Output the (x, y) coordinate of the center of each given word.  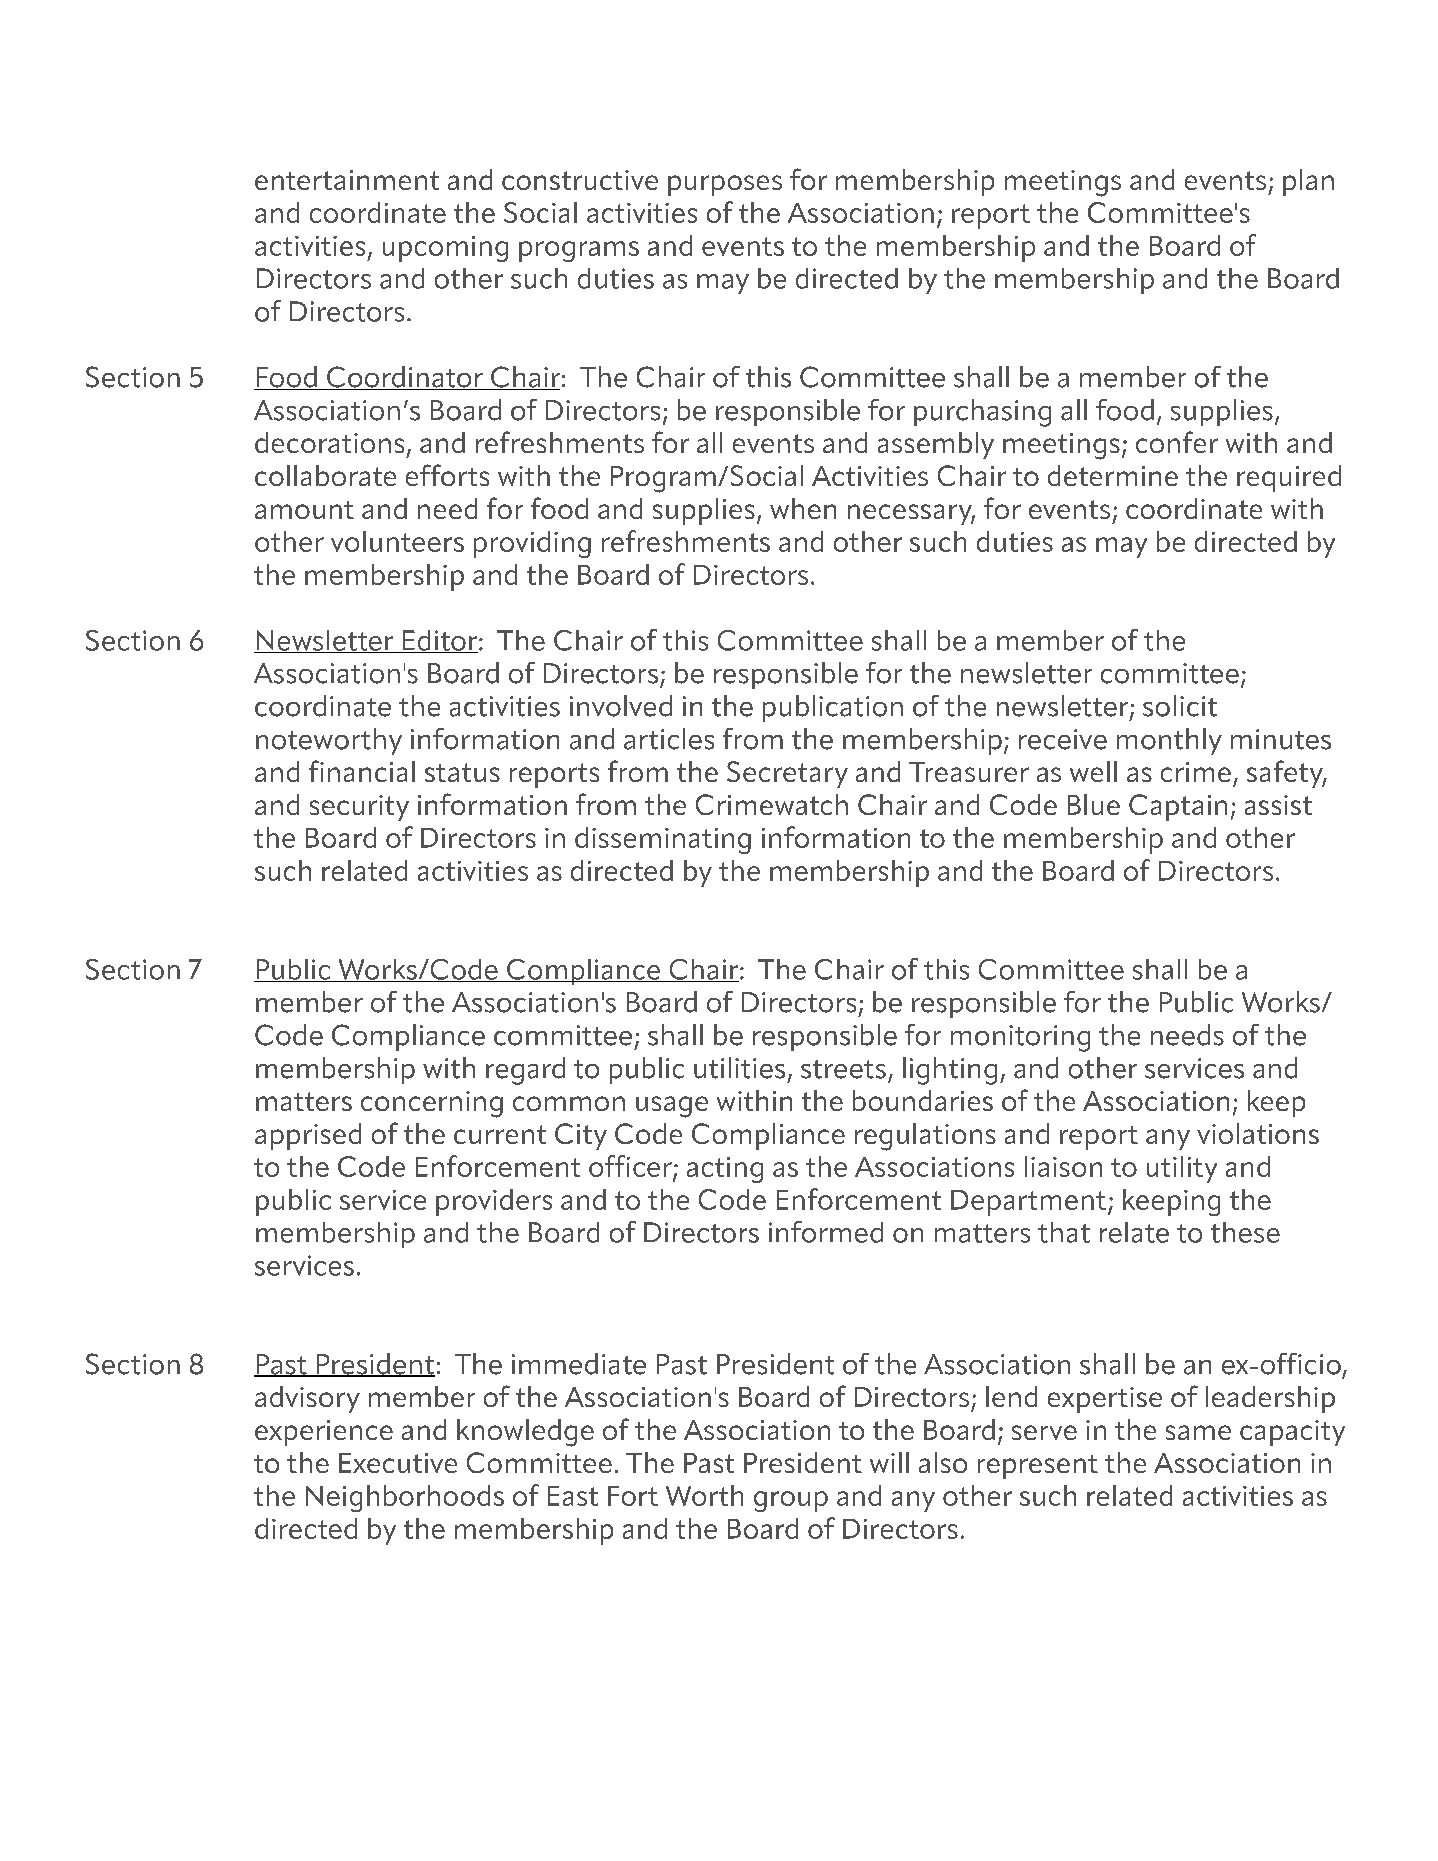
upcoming (445, 249)
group (791, 1501)
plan (1308, 182)
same (1198, 1432)
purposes (725, 185)
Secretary (787, 774)
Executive (398, 1463)
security (359, 808)
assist (1278, 805)
